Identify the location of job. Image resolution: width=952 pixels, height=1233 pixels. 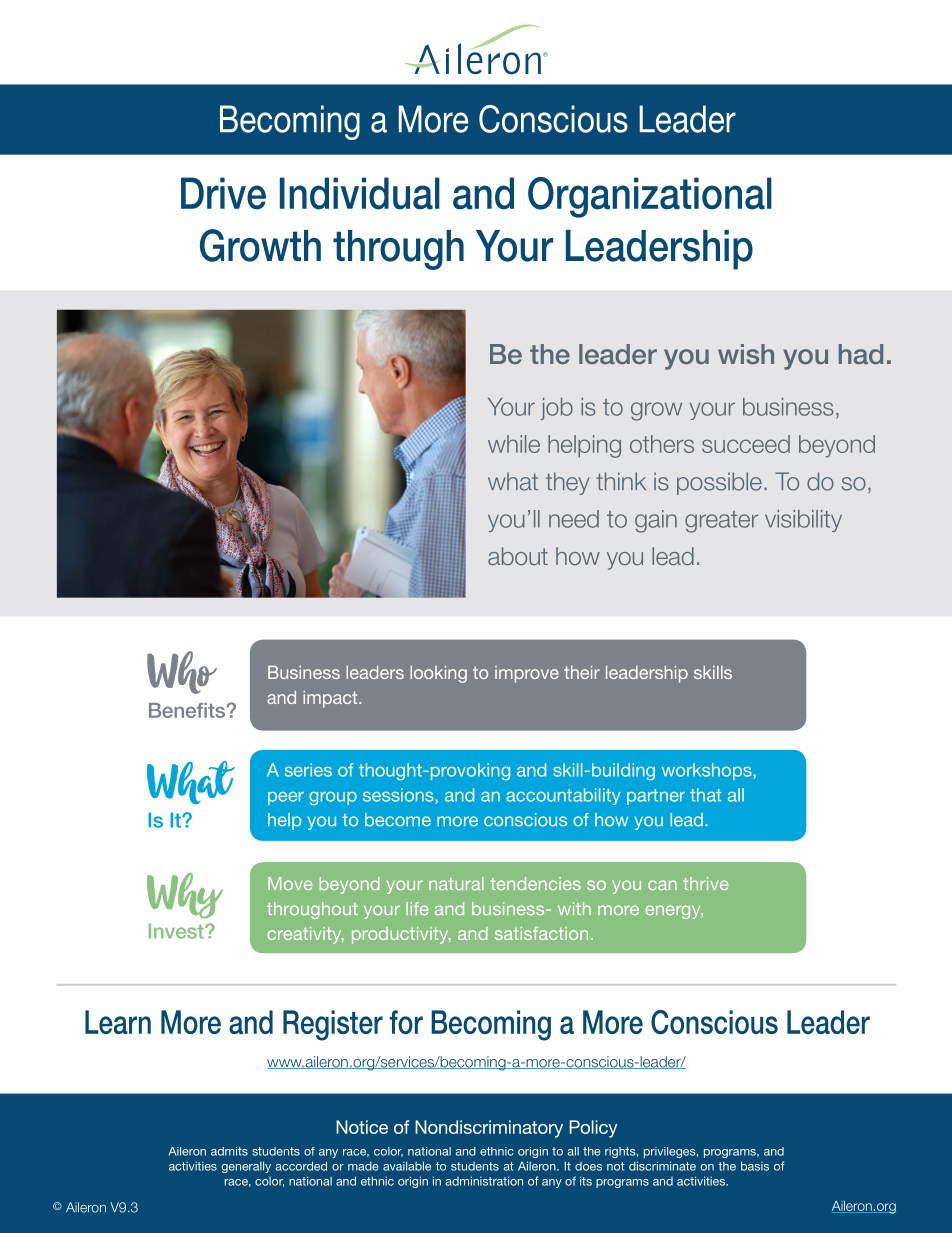
(556, 409).
